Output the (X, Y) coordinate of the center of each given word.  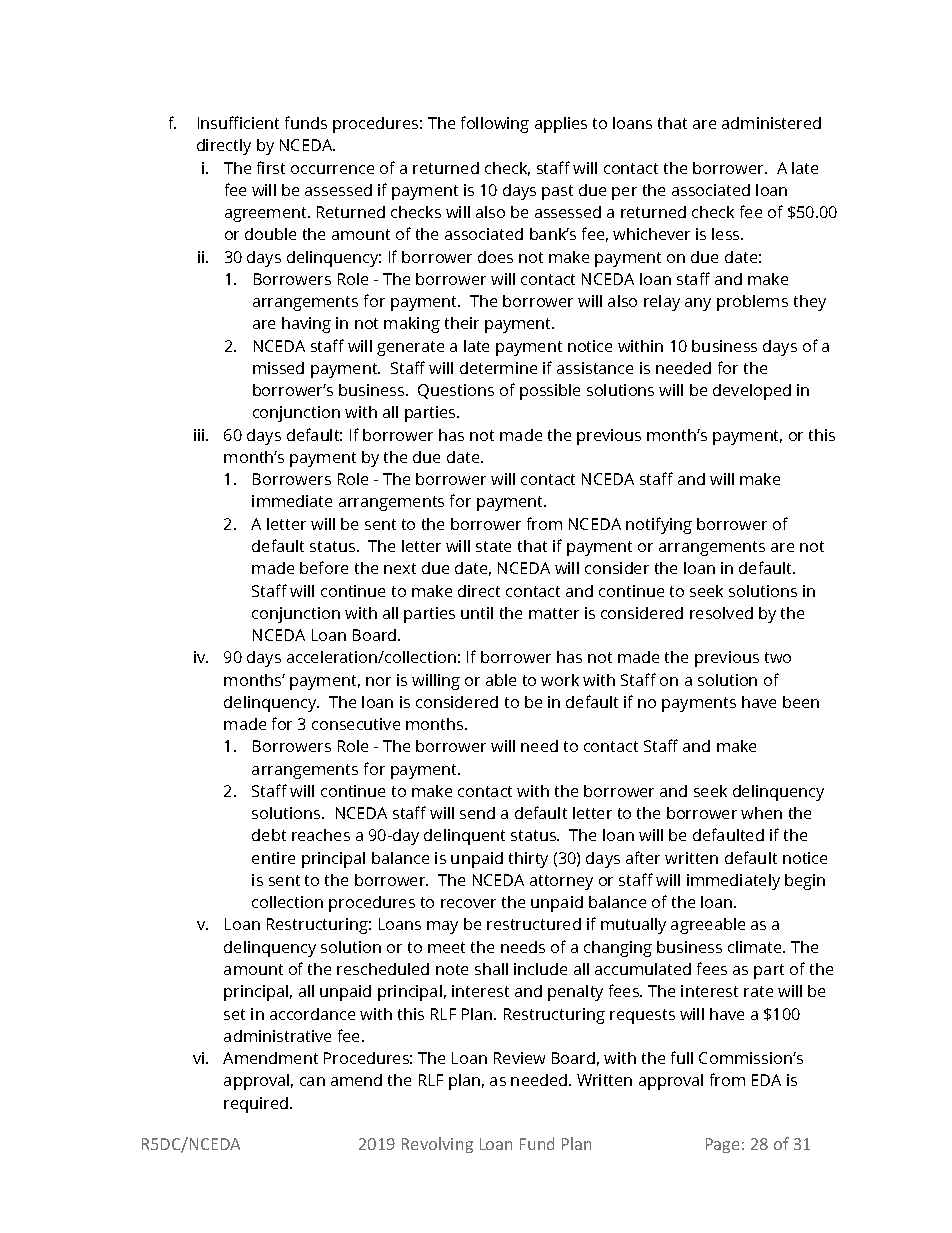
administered (771, 123)
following (495, 124)
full (682, 1057)
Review (519, 1058)
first (271, 167)
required (257, 1105)
